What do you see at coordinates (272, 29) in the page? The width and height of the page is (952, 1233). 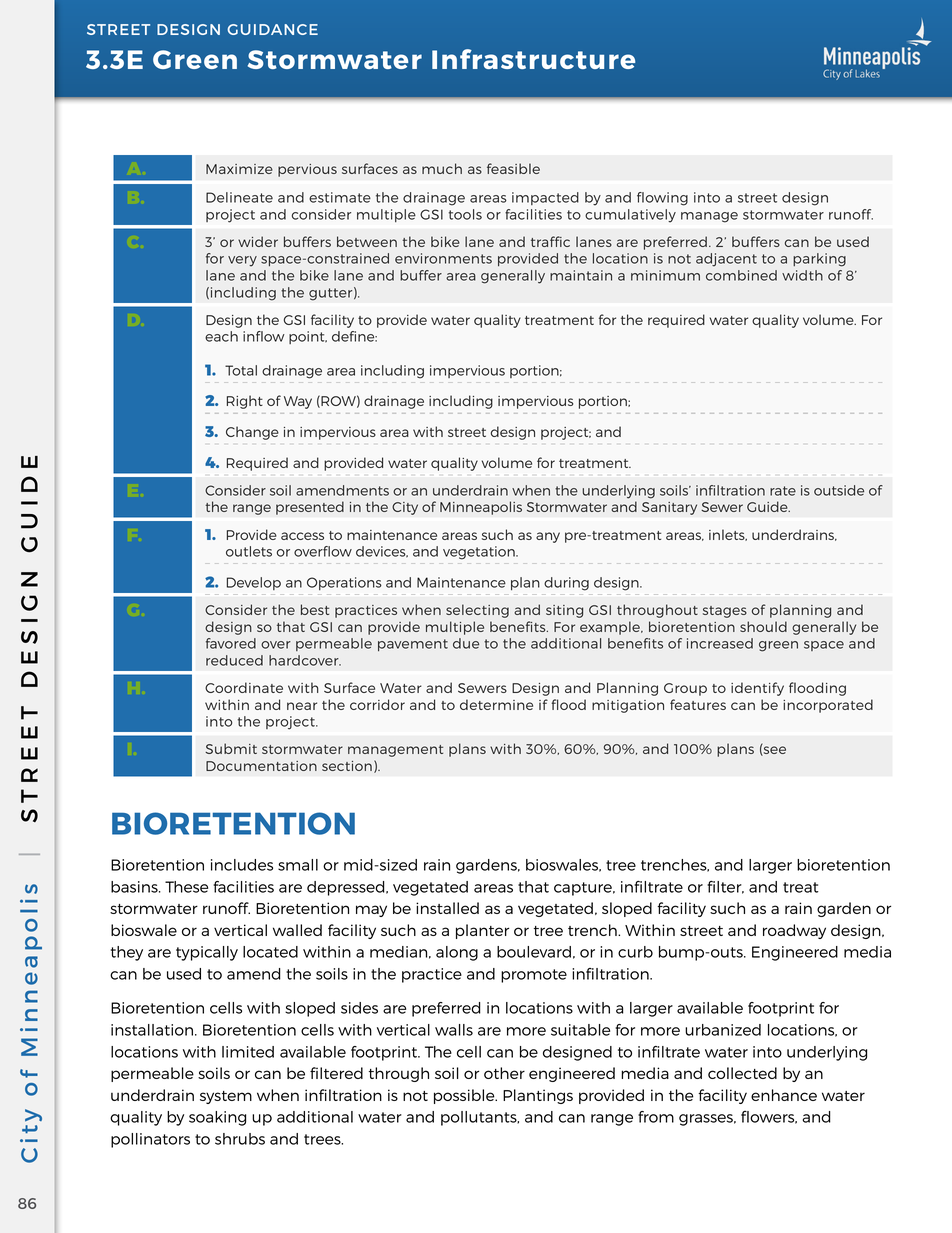 I see `GUIDANCE` at bounding box center [272, 29].
